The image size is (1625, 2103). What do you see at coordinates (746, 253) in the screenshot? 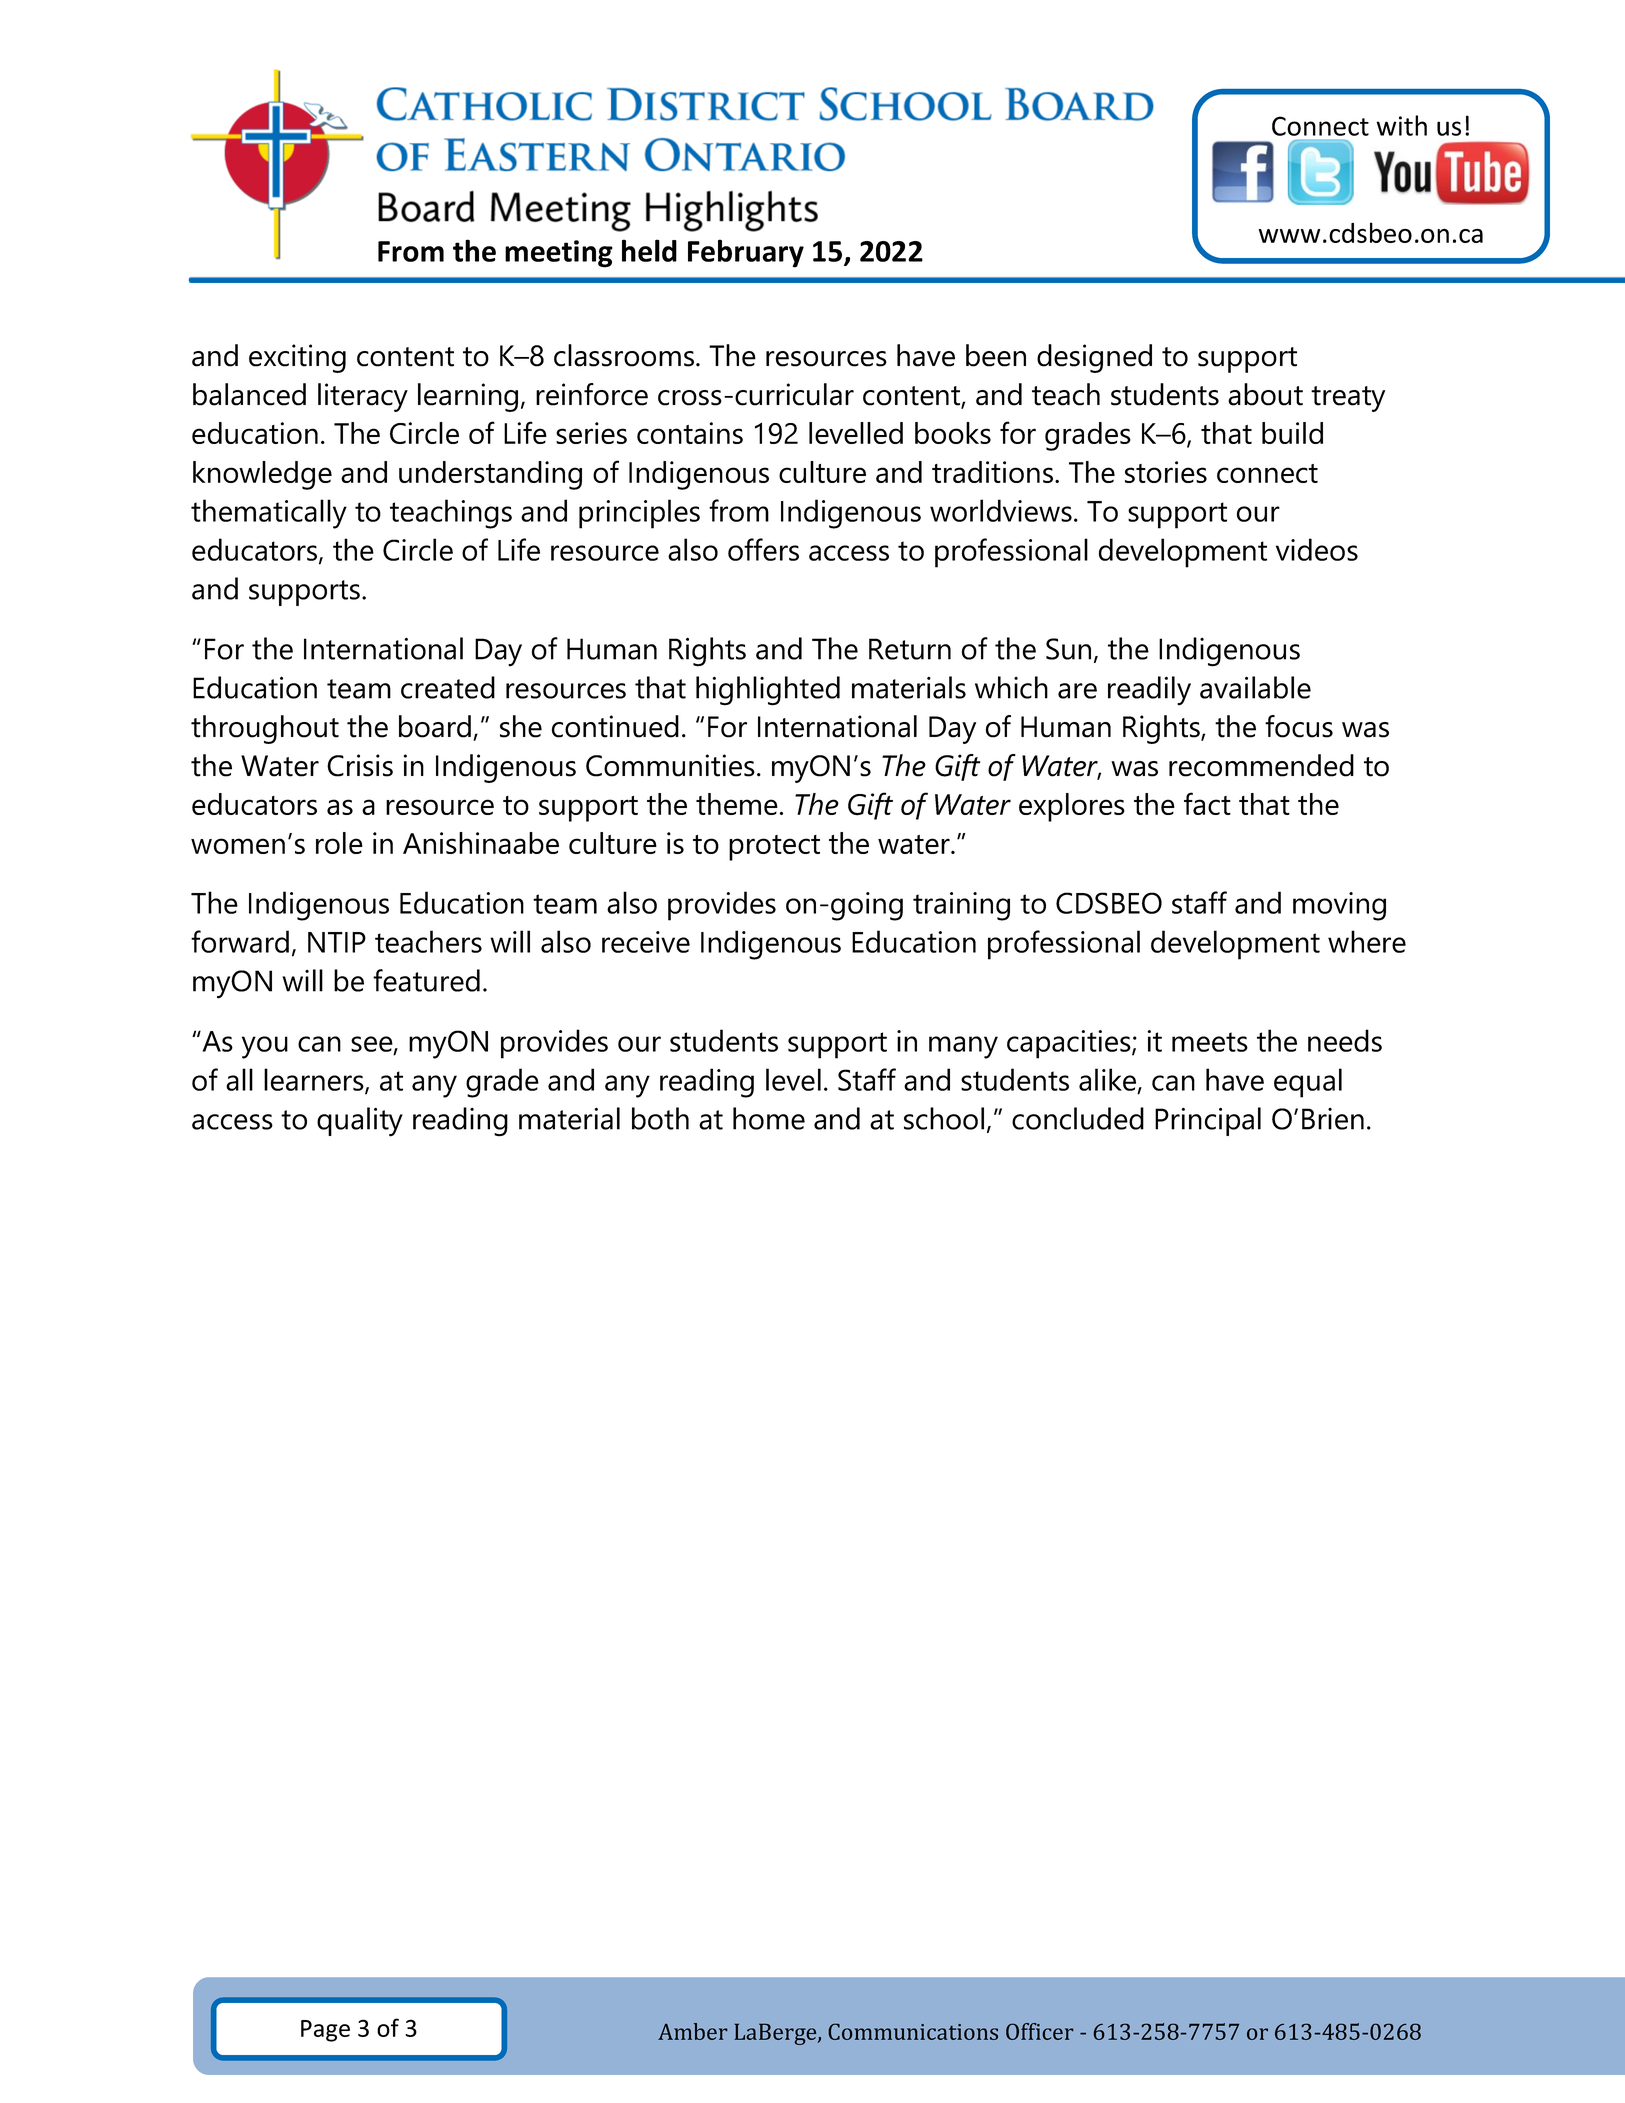
I see `February` at bounding box center [746, 253].
